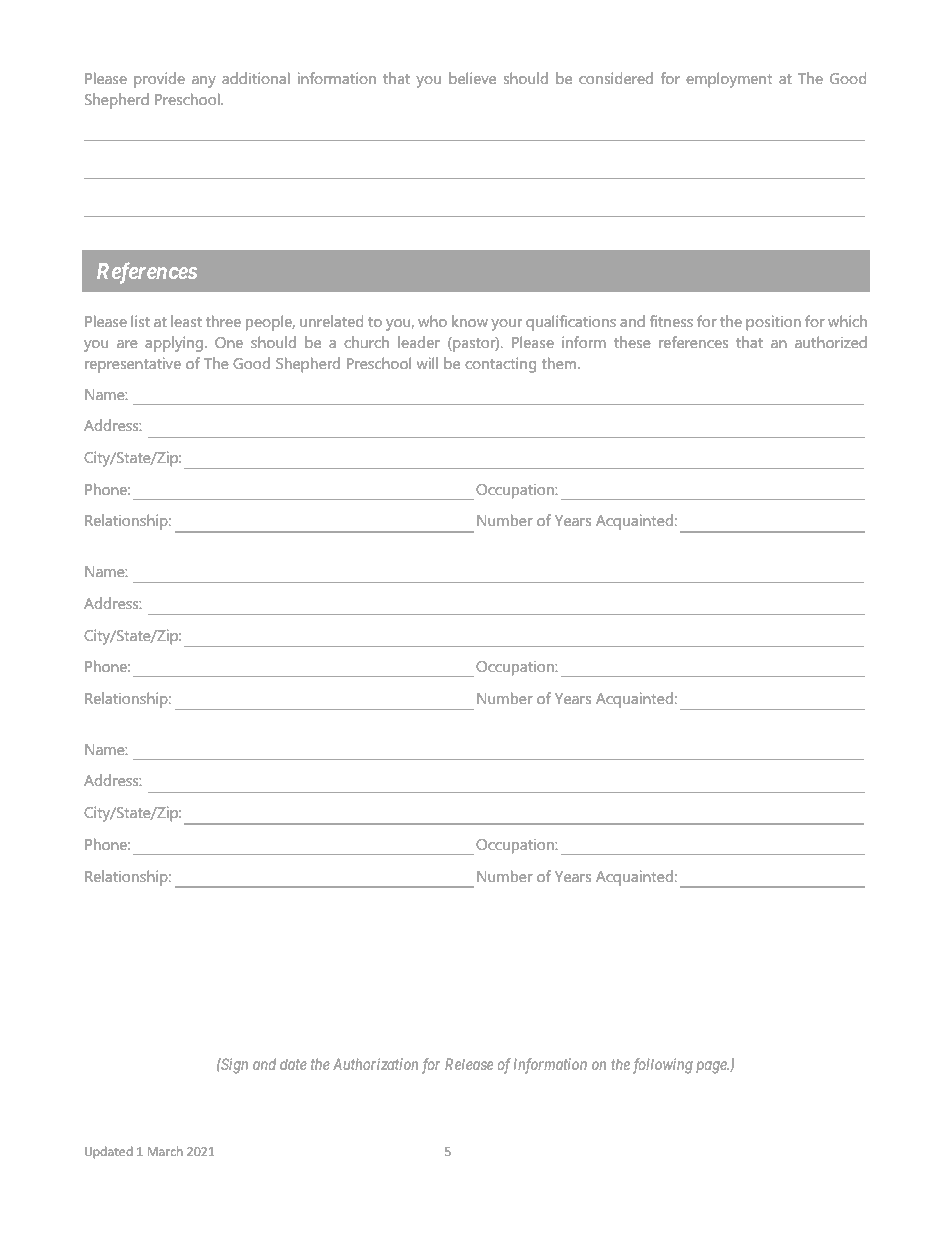 Image resolution: width=952 pixels, height=1233 pixels. Describe the element at coordinates (165, 1151) in the document. I see `March` at that location.
